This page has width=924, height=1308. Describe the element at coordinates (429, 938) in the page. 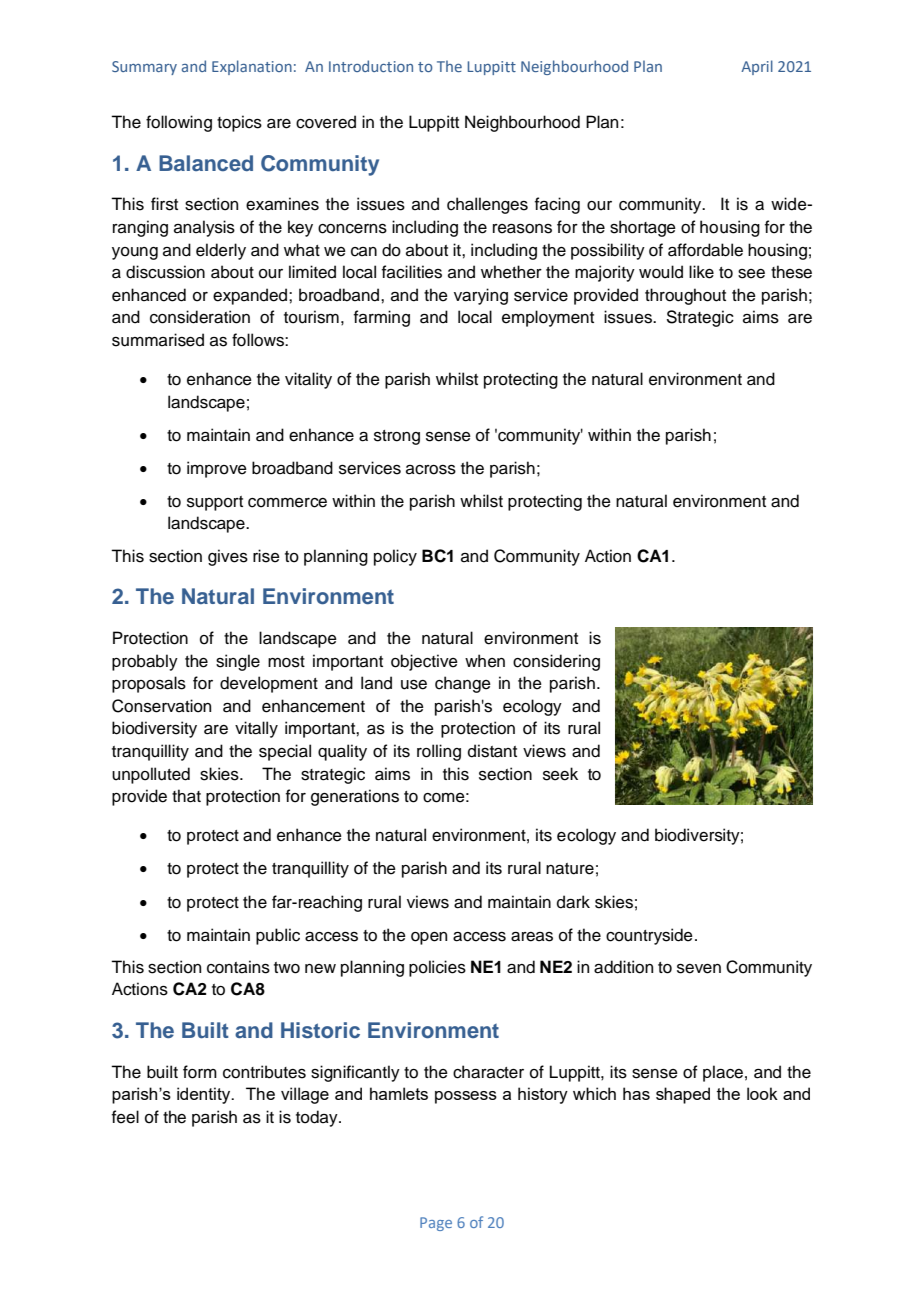

I see `open` at that location.
